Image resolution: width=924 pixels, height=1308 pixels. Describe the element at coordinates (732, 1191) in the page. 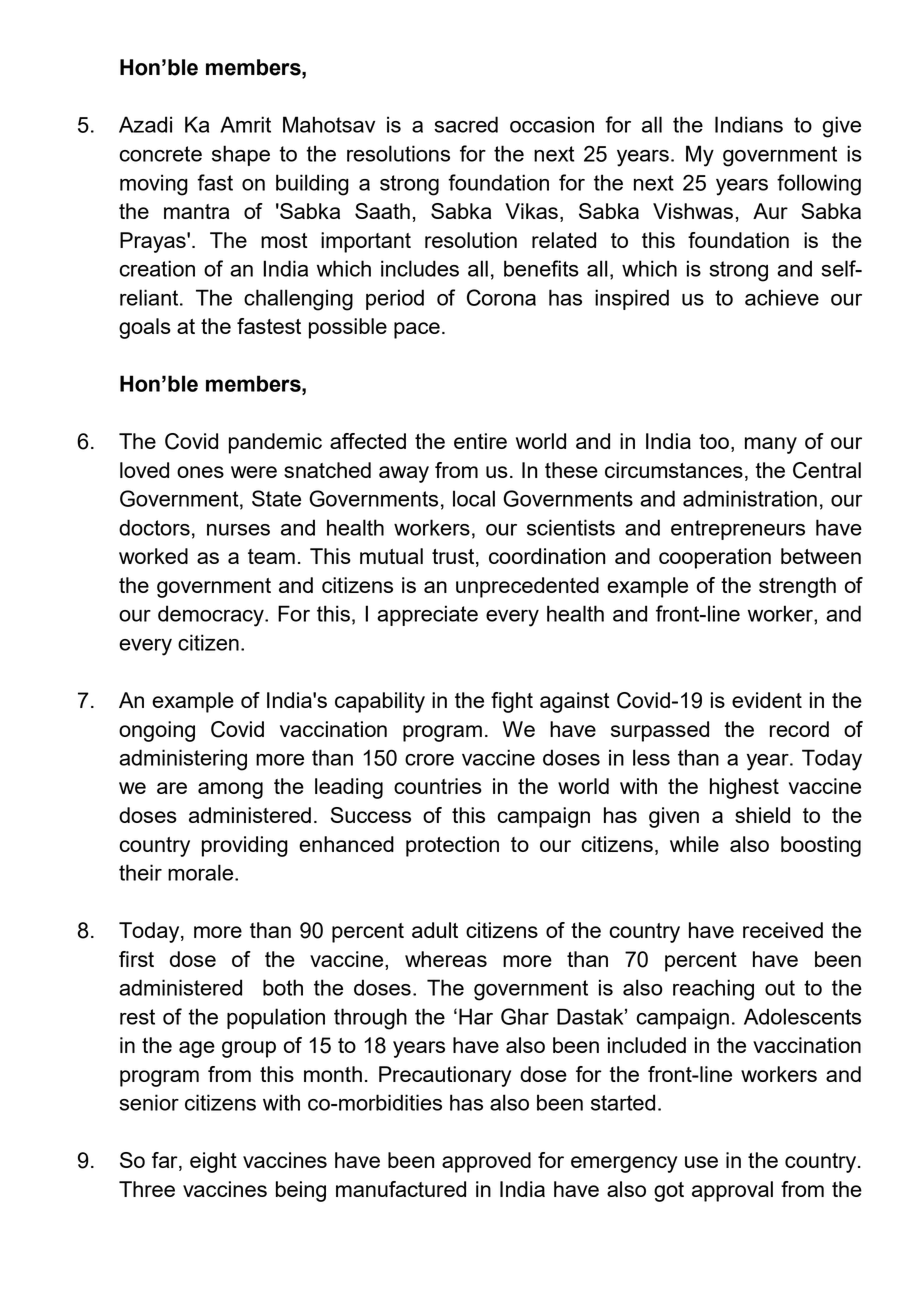

I see `approval` at that location.
